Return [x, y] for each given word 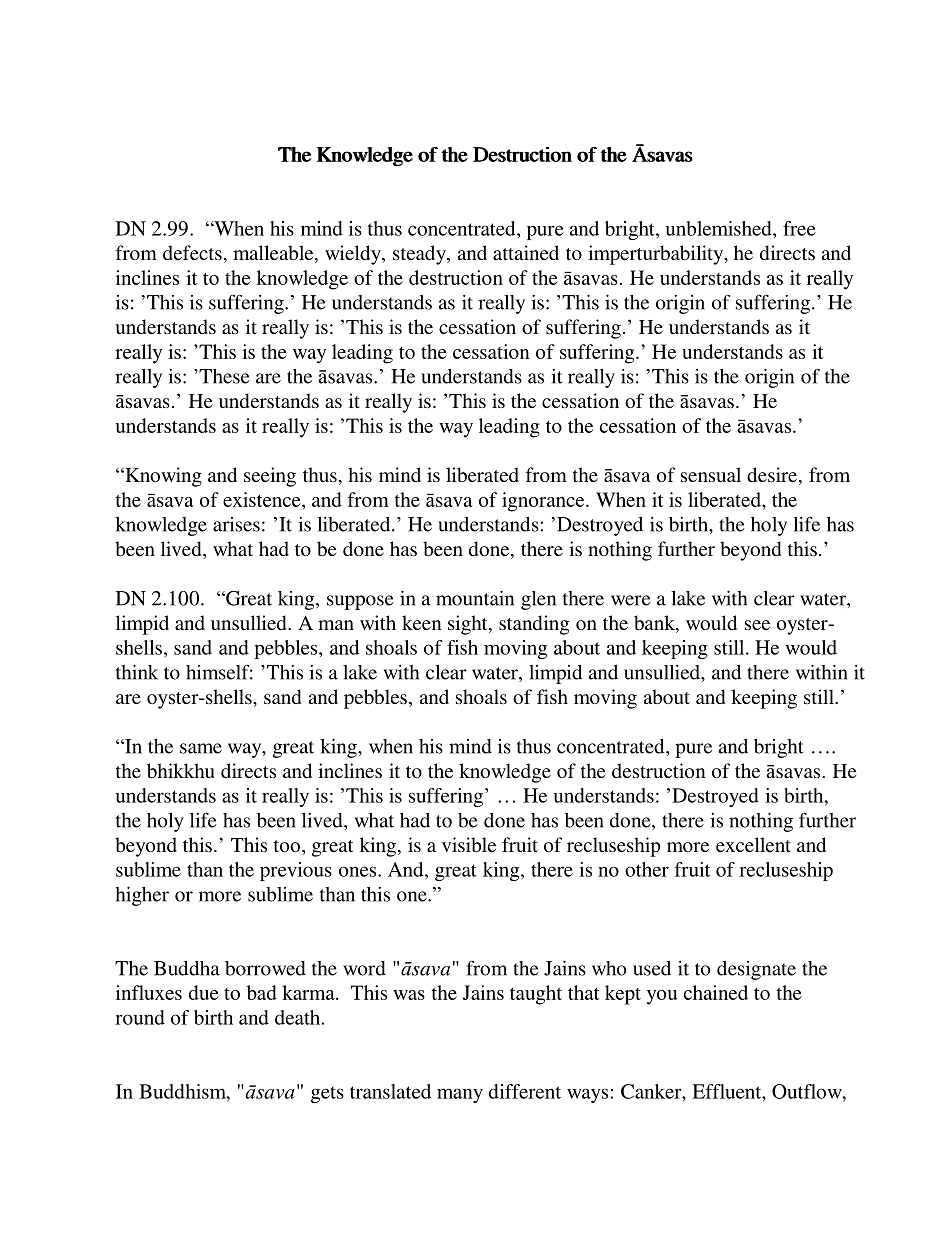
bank [655, 624]
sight [469, 625]
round [140, 1017]
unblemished [720, 228]
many [460, 1095]
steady [420, 255]
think [137, 672]
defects [192, 252]
